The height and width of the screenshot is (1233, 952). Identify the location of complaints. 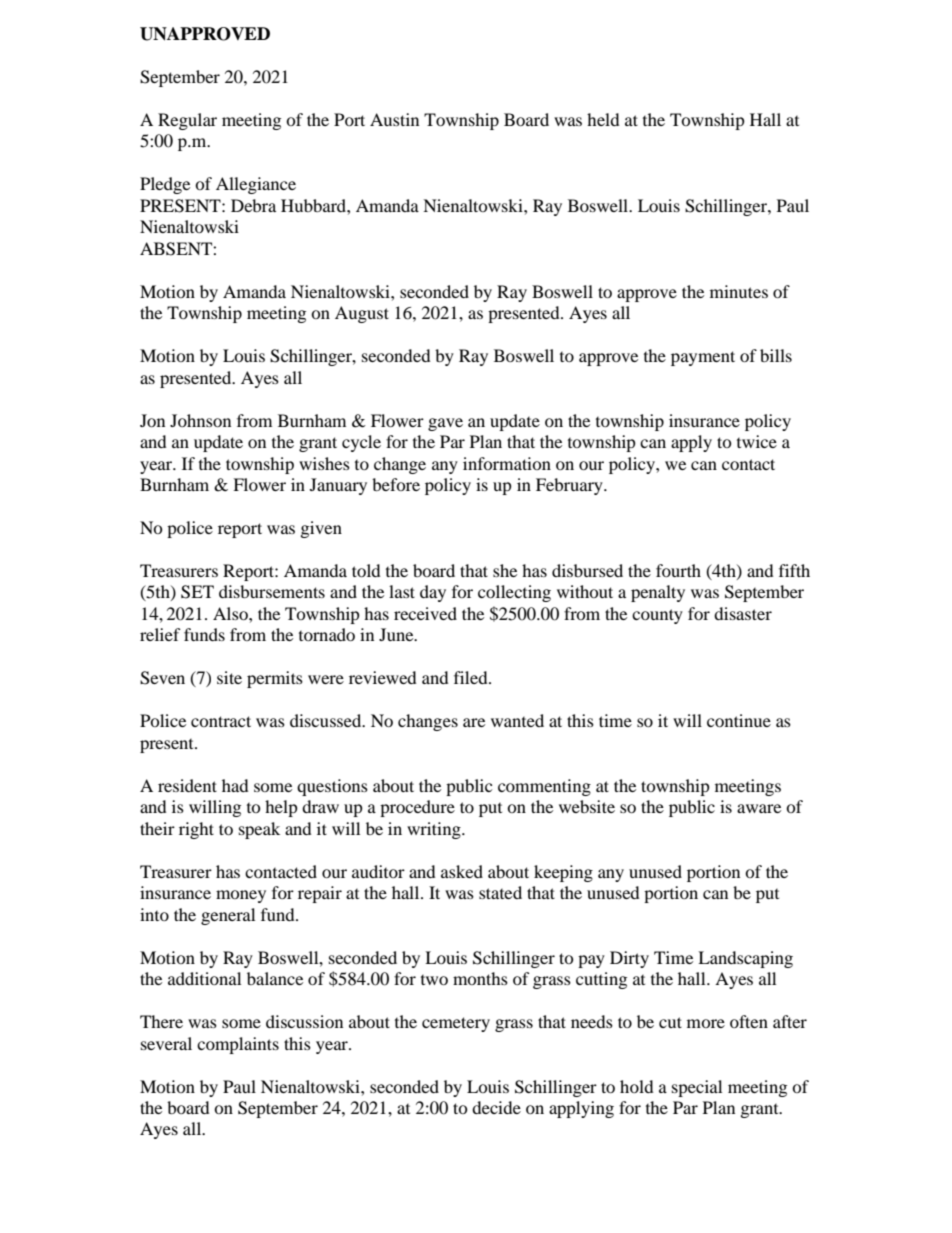
(238, 1045).
